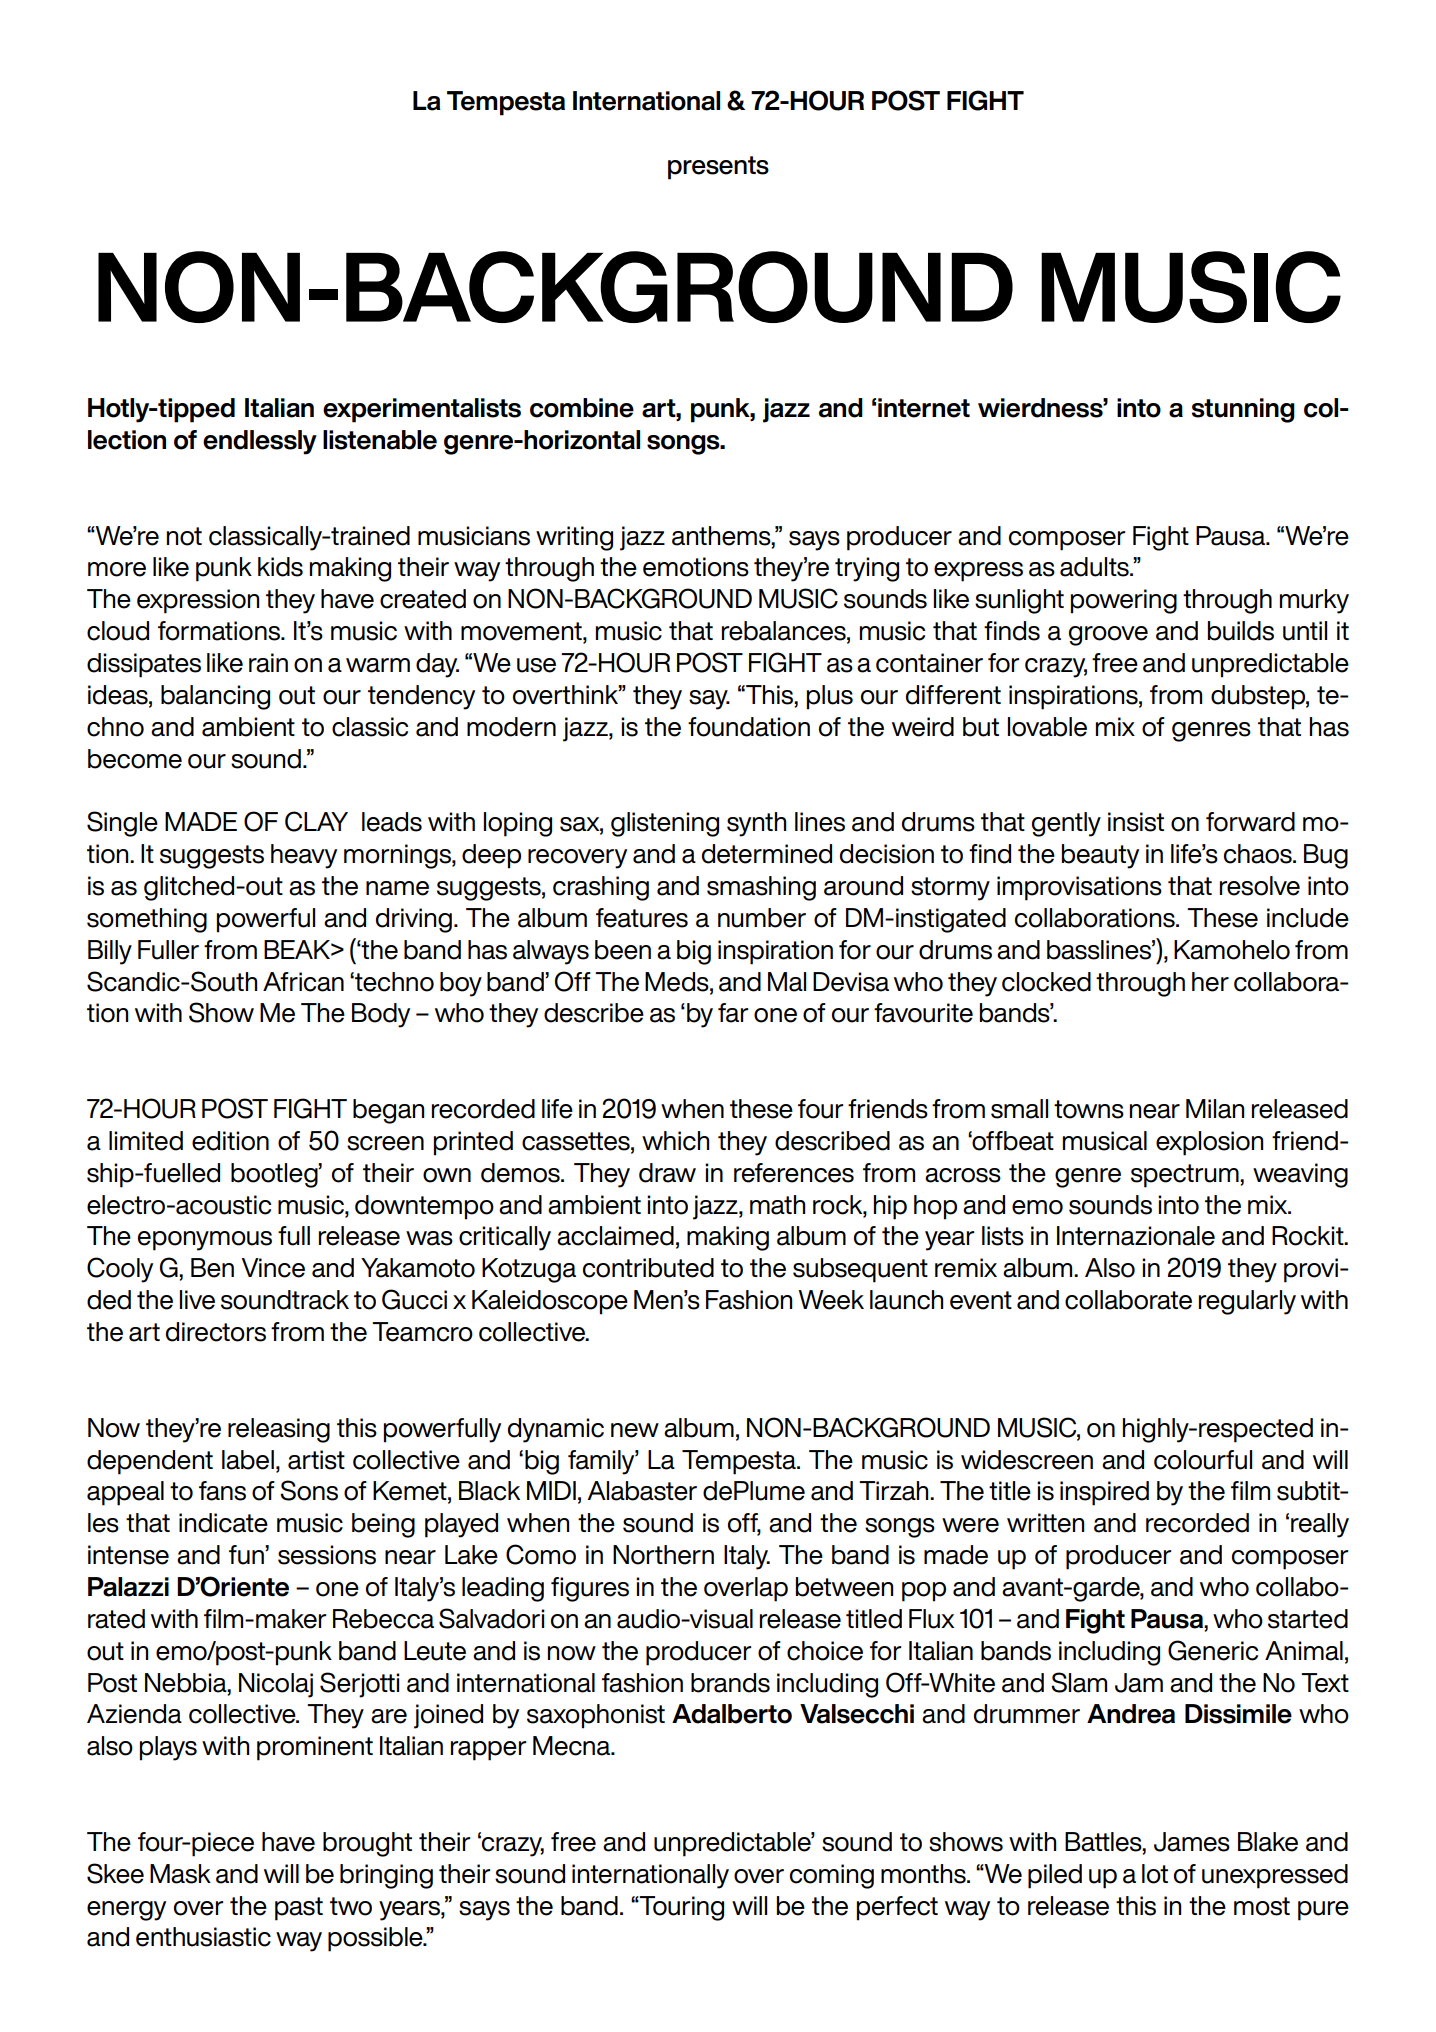 The width and height of the image is (1436, 2032). I want to click on stunning, so click(1243, 410).
